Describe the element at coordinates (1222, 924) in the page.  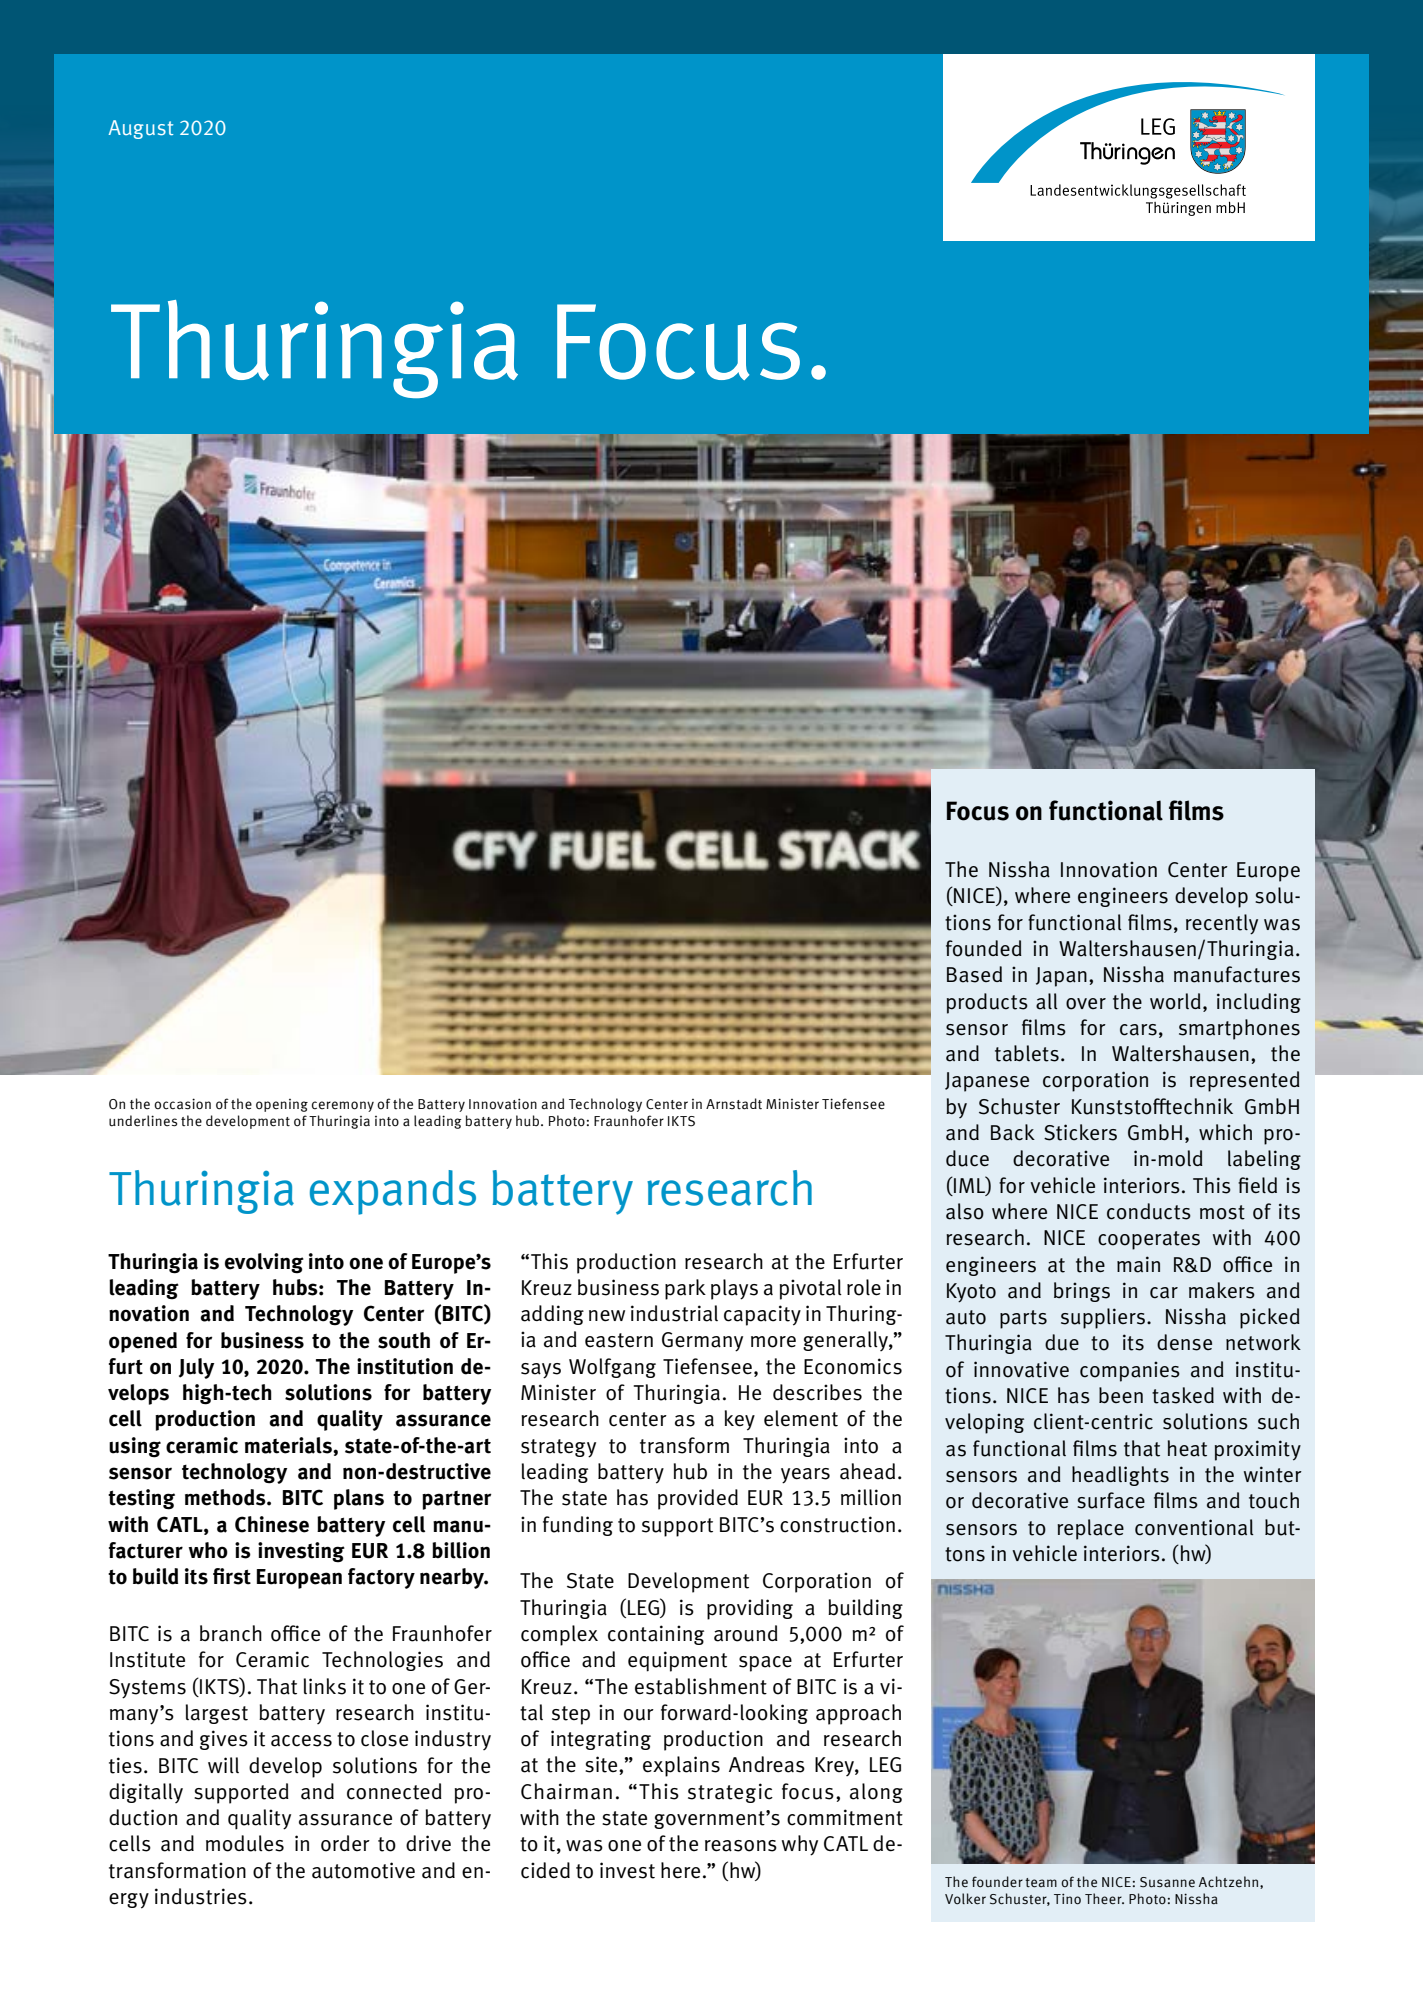
I see `recently` at that location.
